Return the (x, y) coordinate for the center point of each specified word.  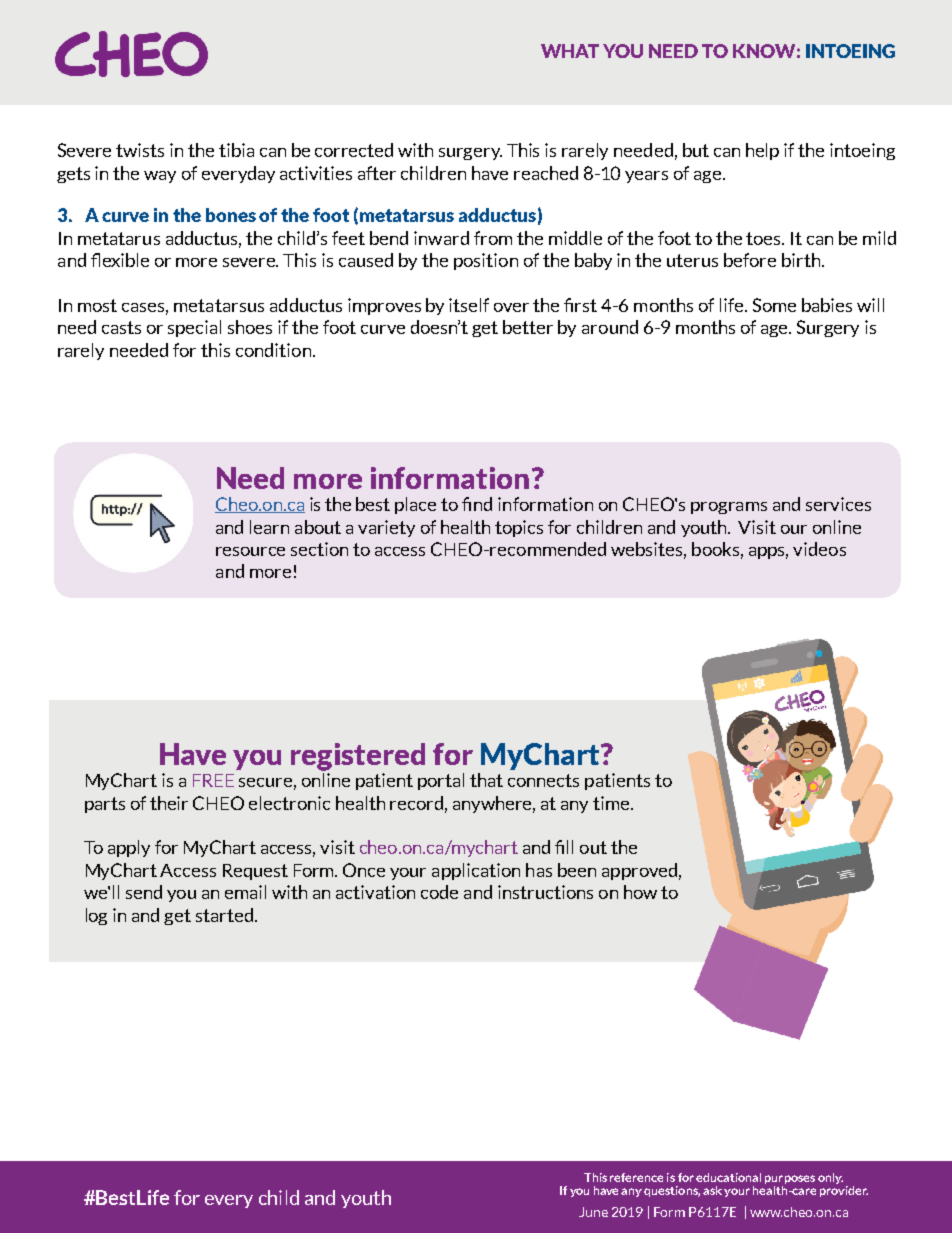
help (762, 151)
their (169, 803)
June (593, 1212)
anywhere (494, 804)
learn (269, 527)
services (838, 504)
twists (140, 150)
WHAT (570, 51)
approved (639, 871)
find (477, 504)
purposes (790, 1181)
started (224, 915)
